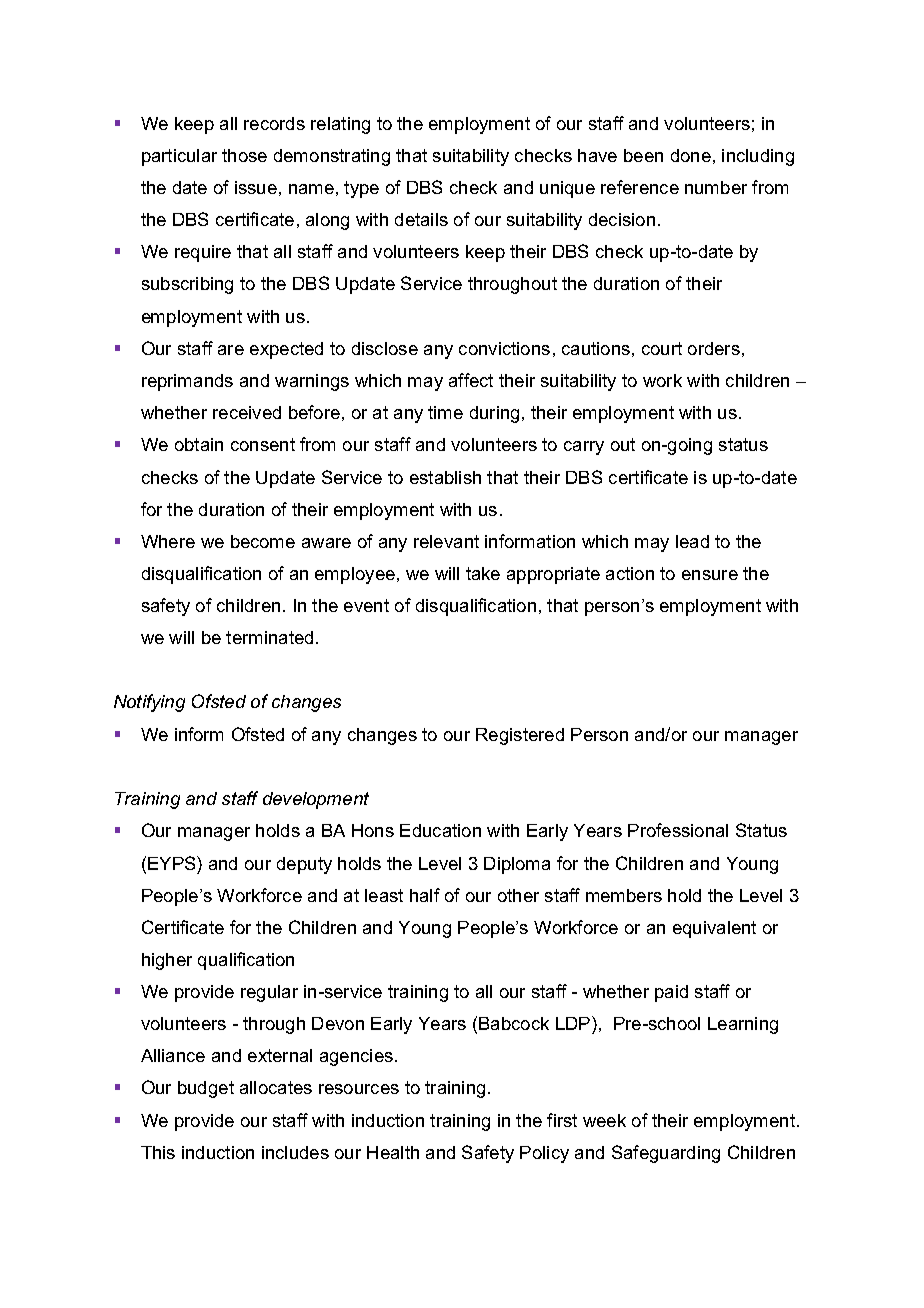 This screenshot has width=924, height=1308. Describe the element at coordinates (421, 219) in the screenshot. I see `details` at that location.
